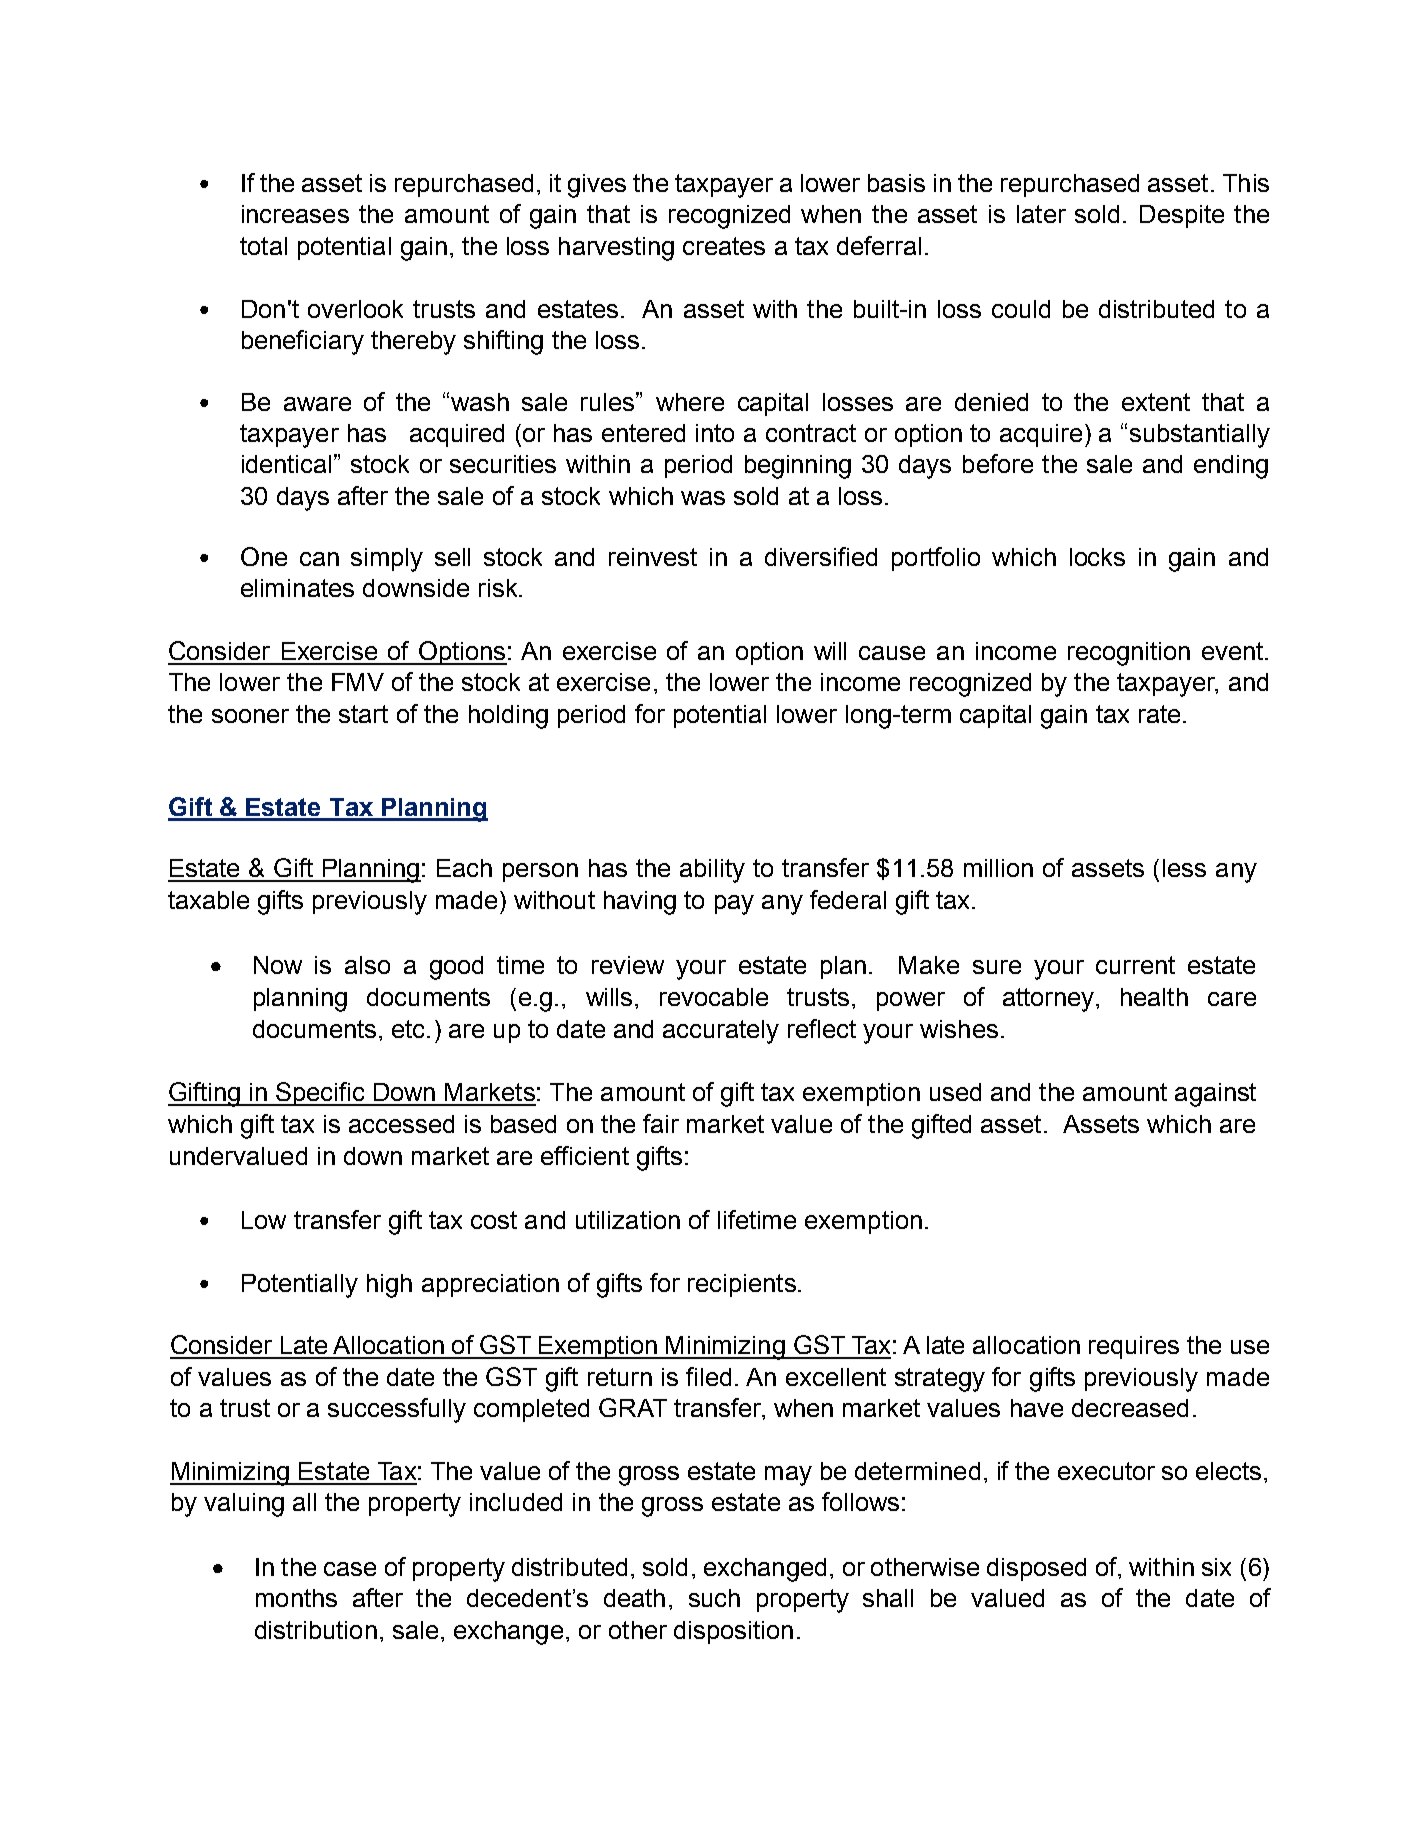  Describe the element at coordinates (350, 1569) in the screenshot. I see `case` at that location.
